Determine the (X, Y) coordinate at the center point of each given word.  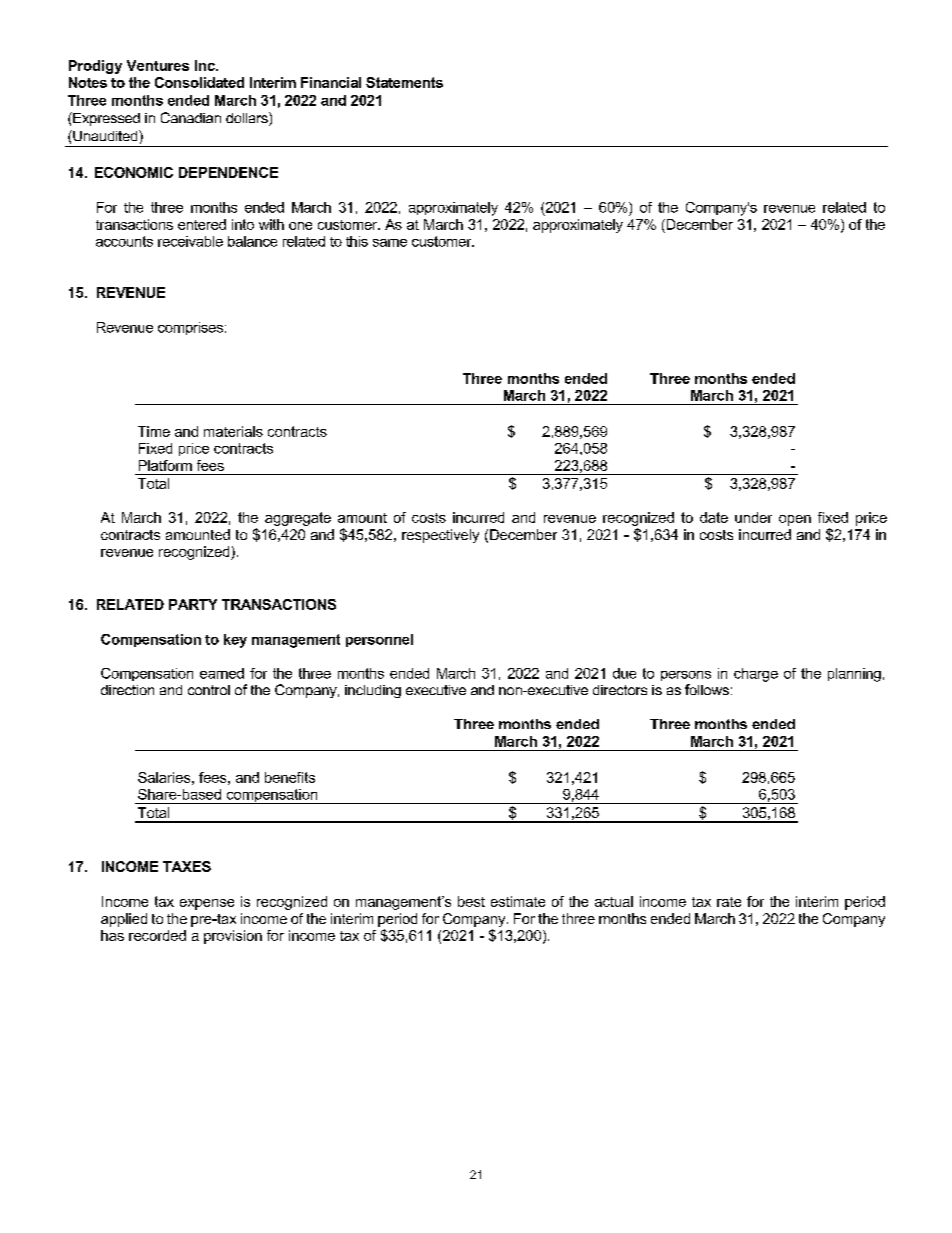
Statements (404, 82)
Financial (331, 82)
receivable (190, 241)
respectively (440, 536)
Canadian (191, 117)
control (209, 690)
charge (756, 675)
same (390, 243)
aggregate (298, 519)
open (795, 520)
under (753, 517)
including (373, 691)
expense (207, 904)
